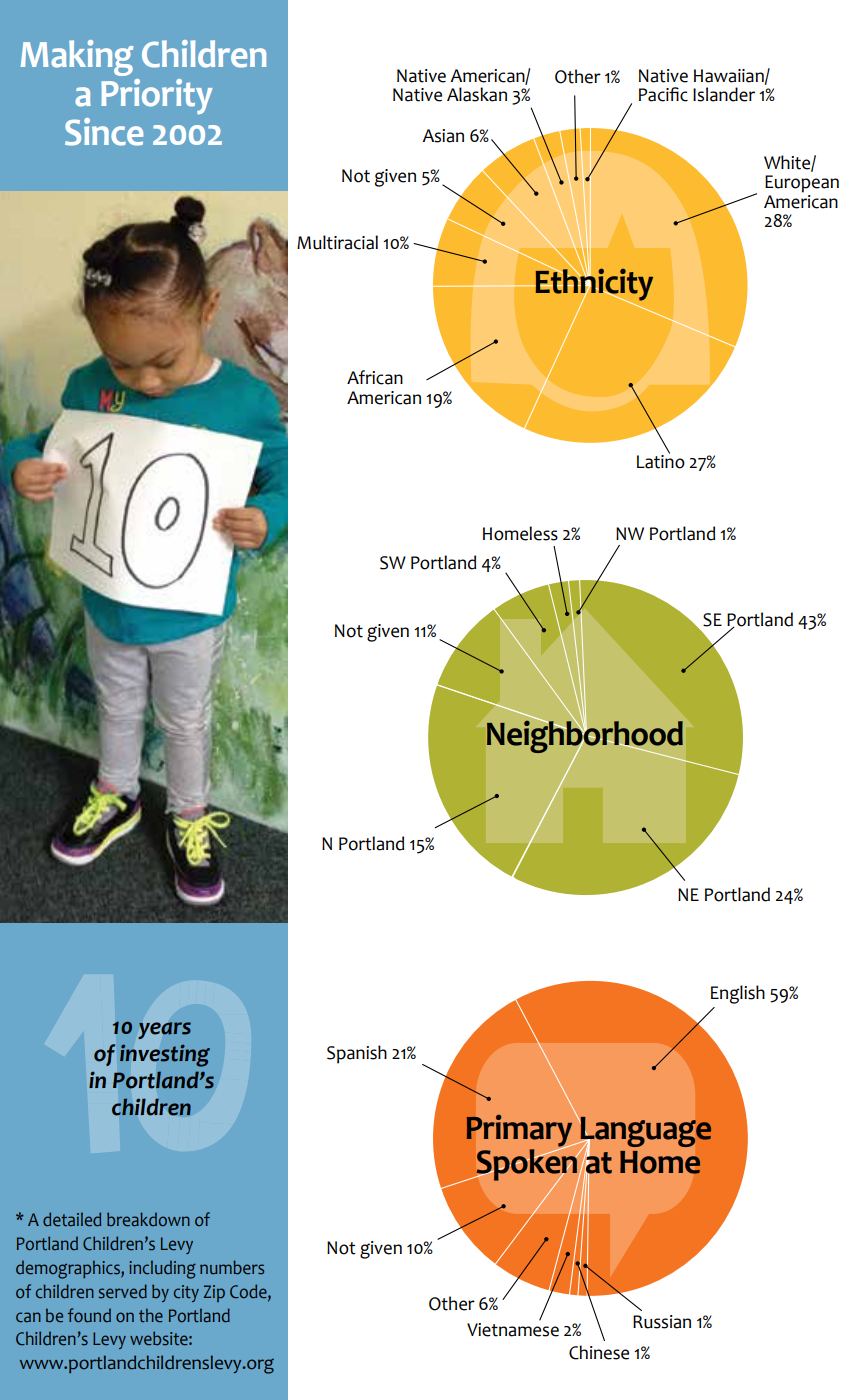 Image resolution: width=855 pixels, height=1400 pixels. Describe the element at coordinates (662, 1322) in the screenshot. I see `Russian` at that location.
